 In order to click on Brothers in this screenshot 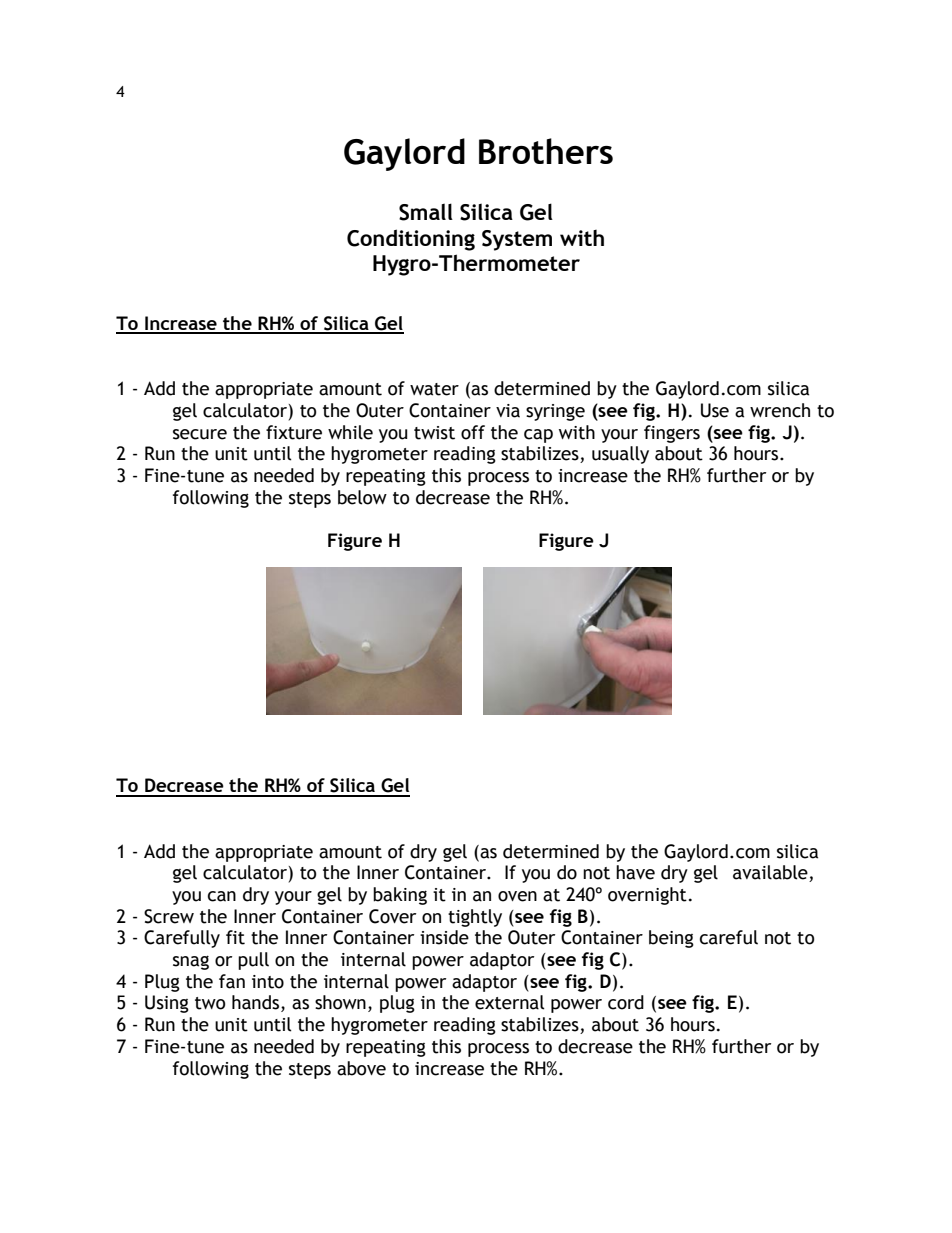, I will do `click(546, 151)`.
